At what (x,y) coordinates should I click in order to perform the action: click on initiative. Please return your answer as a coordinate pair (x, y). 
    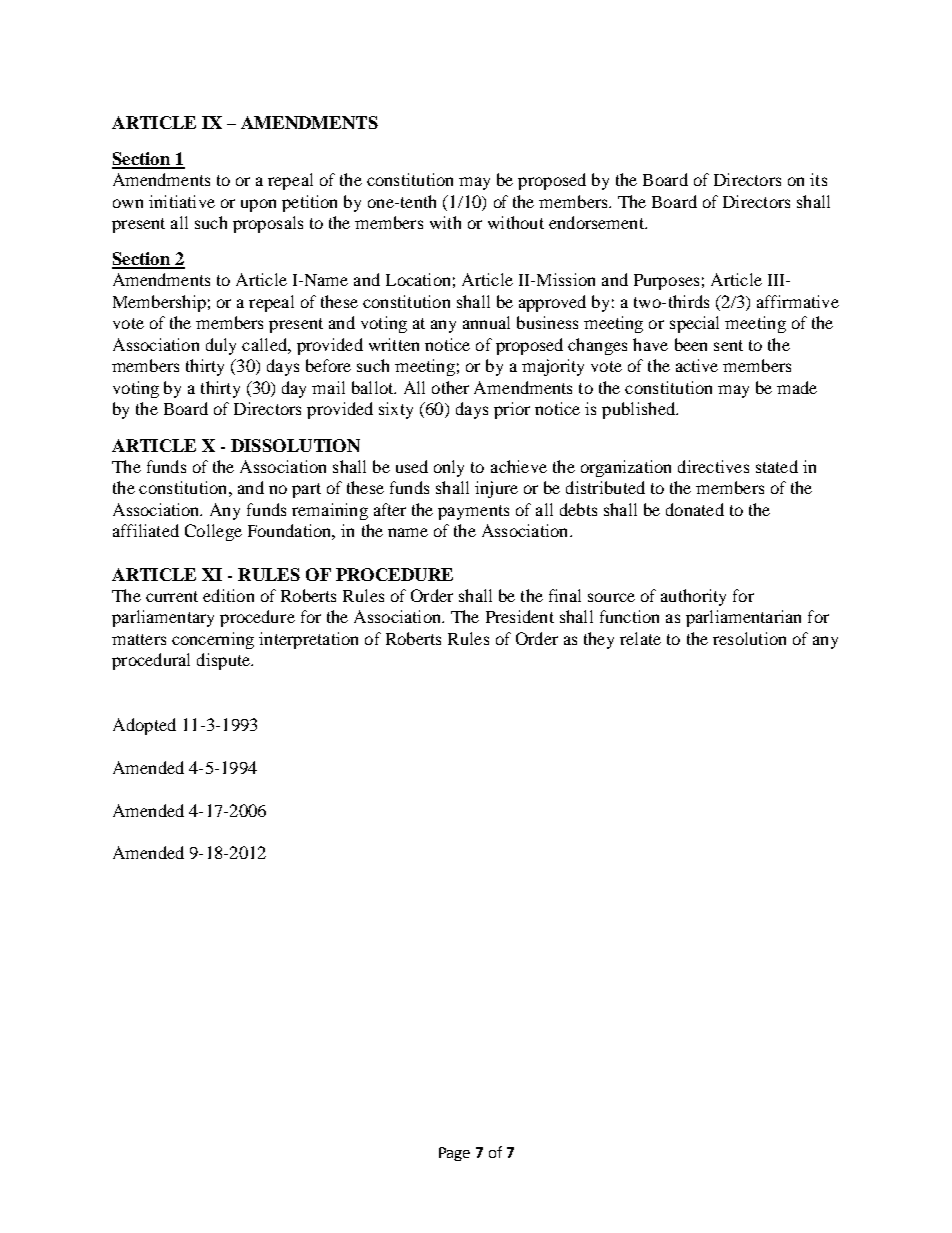
    Looking at the image, I should click on (182, 201).
